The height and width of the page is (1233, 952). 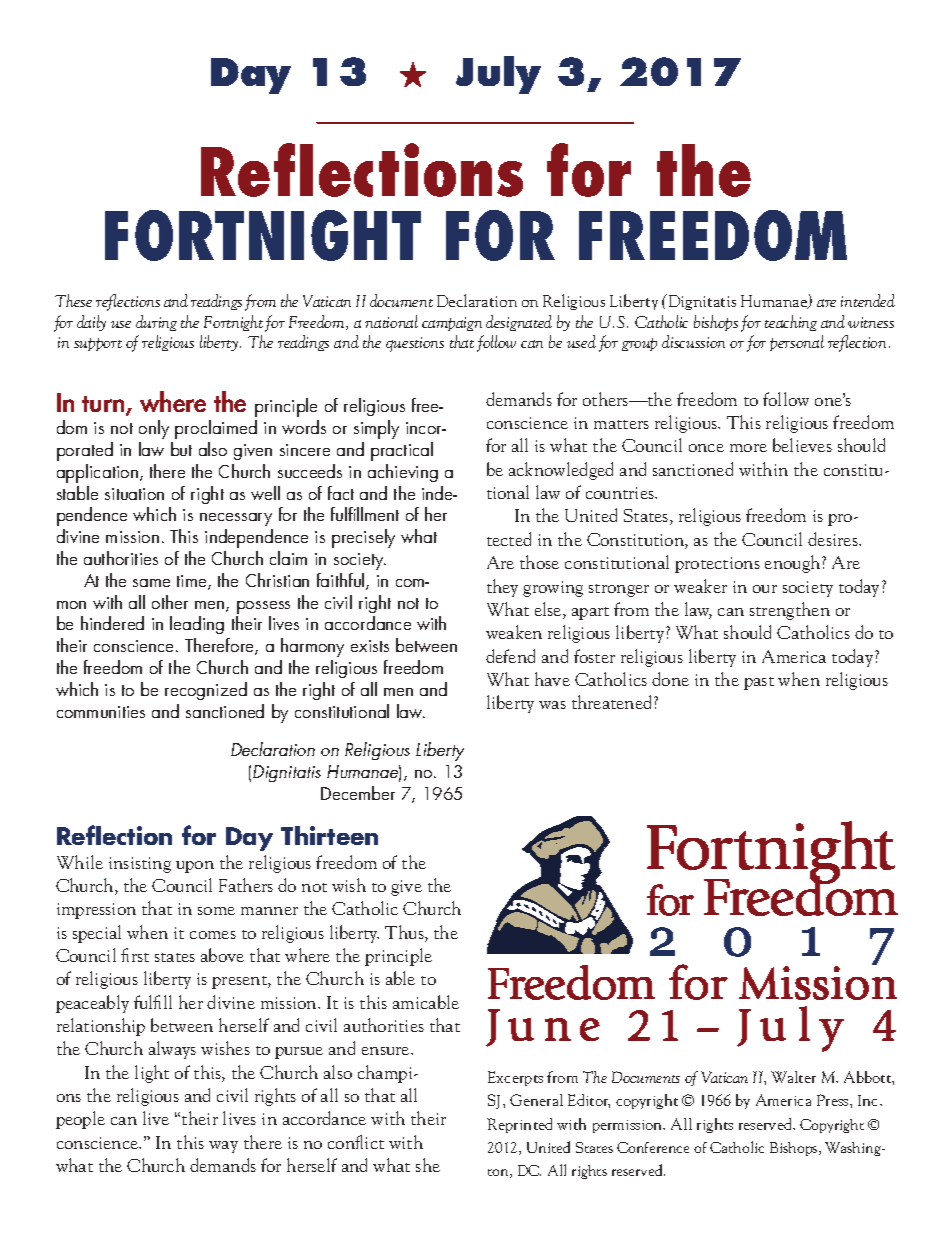 I want to click on past, so click(x=759, y=683).
